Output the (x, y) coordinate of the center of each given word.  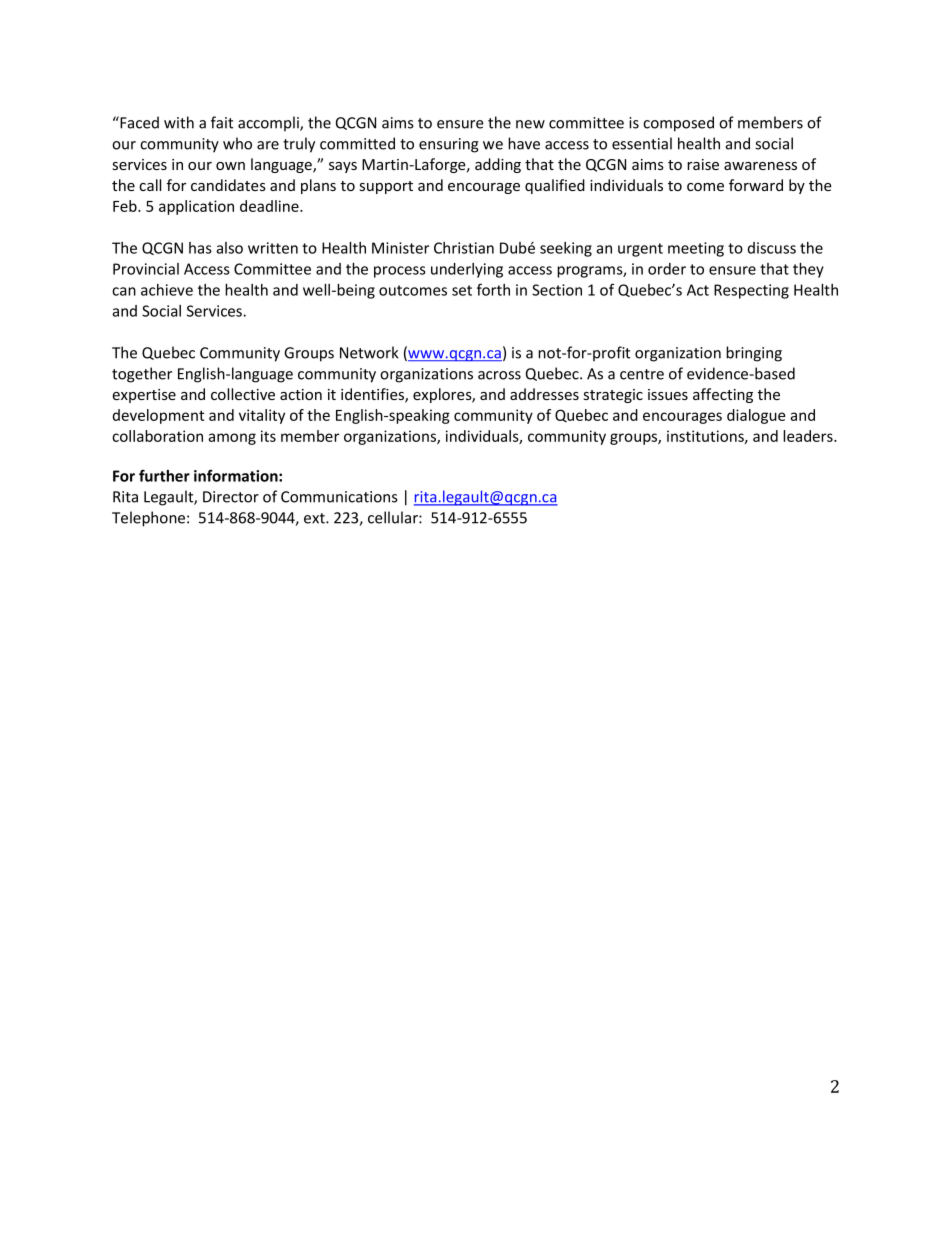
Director (231, 497)
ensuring (449, 145)
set (462, 290)
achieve (167, 290)
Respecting (751, 291)
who (237, 143)
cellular (394, 517)
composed (678, 124)
